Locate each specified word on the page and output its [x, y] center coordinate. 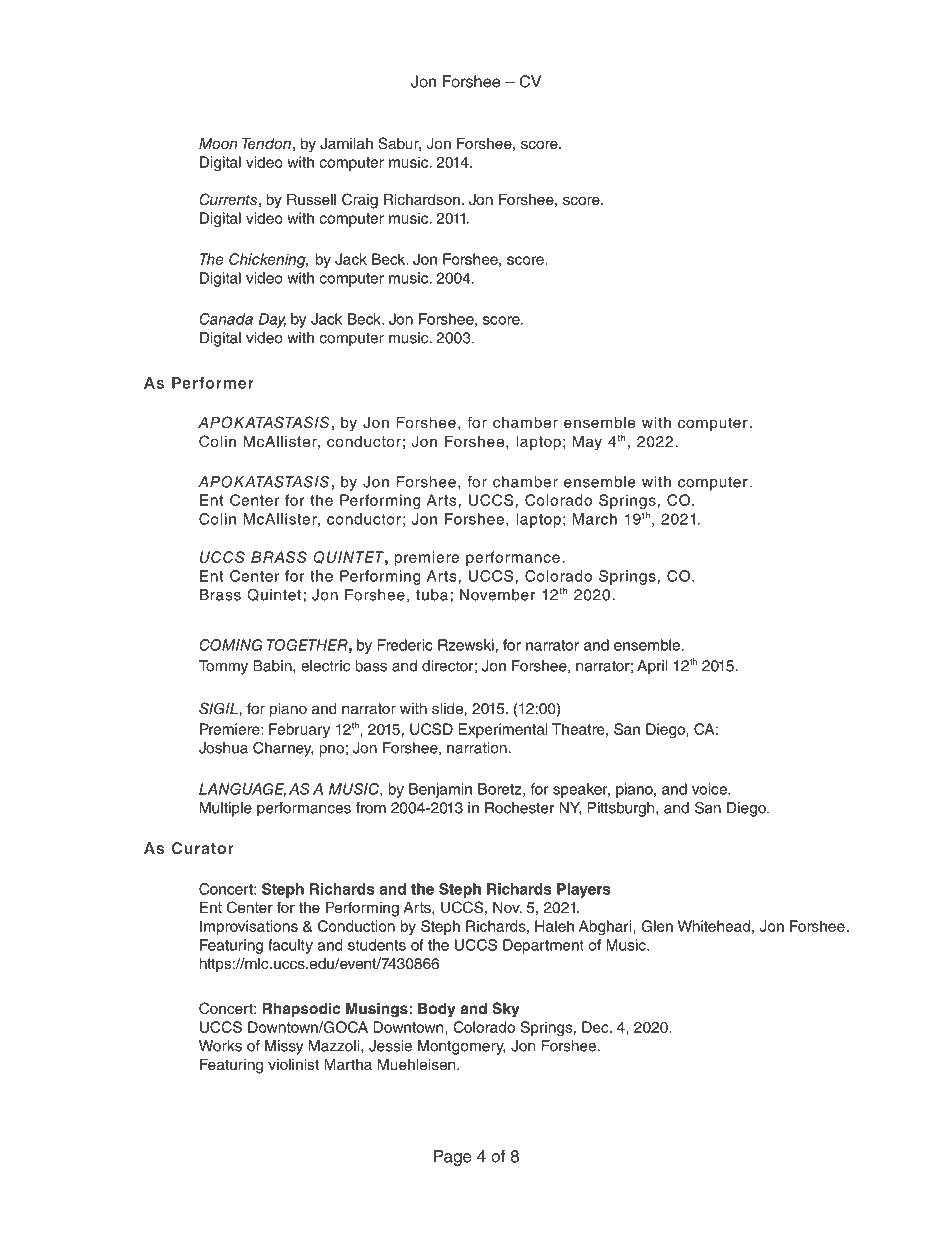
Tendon [267, 144]
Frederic [405, 645]
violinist [293, 1065]
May [587, 443]
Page [453, 1158]
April [652, 667]
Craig [360, 201]
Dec [596, 1027]
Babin [273, 666]
